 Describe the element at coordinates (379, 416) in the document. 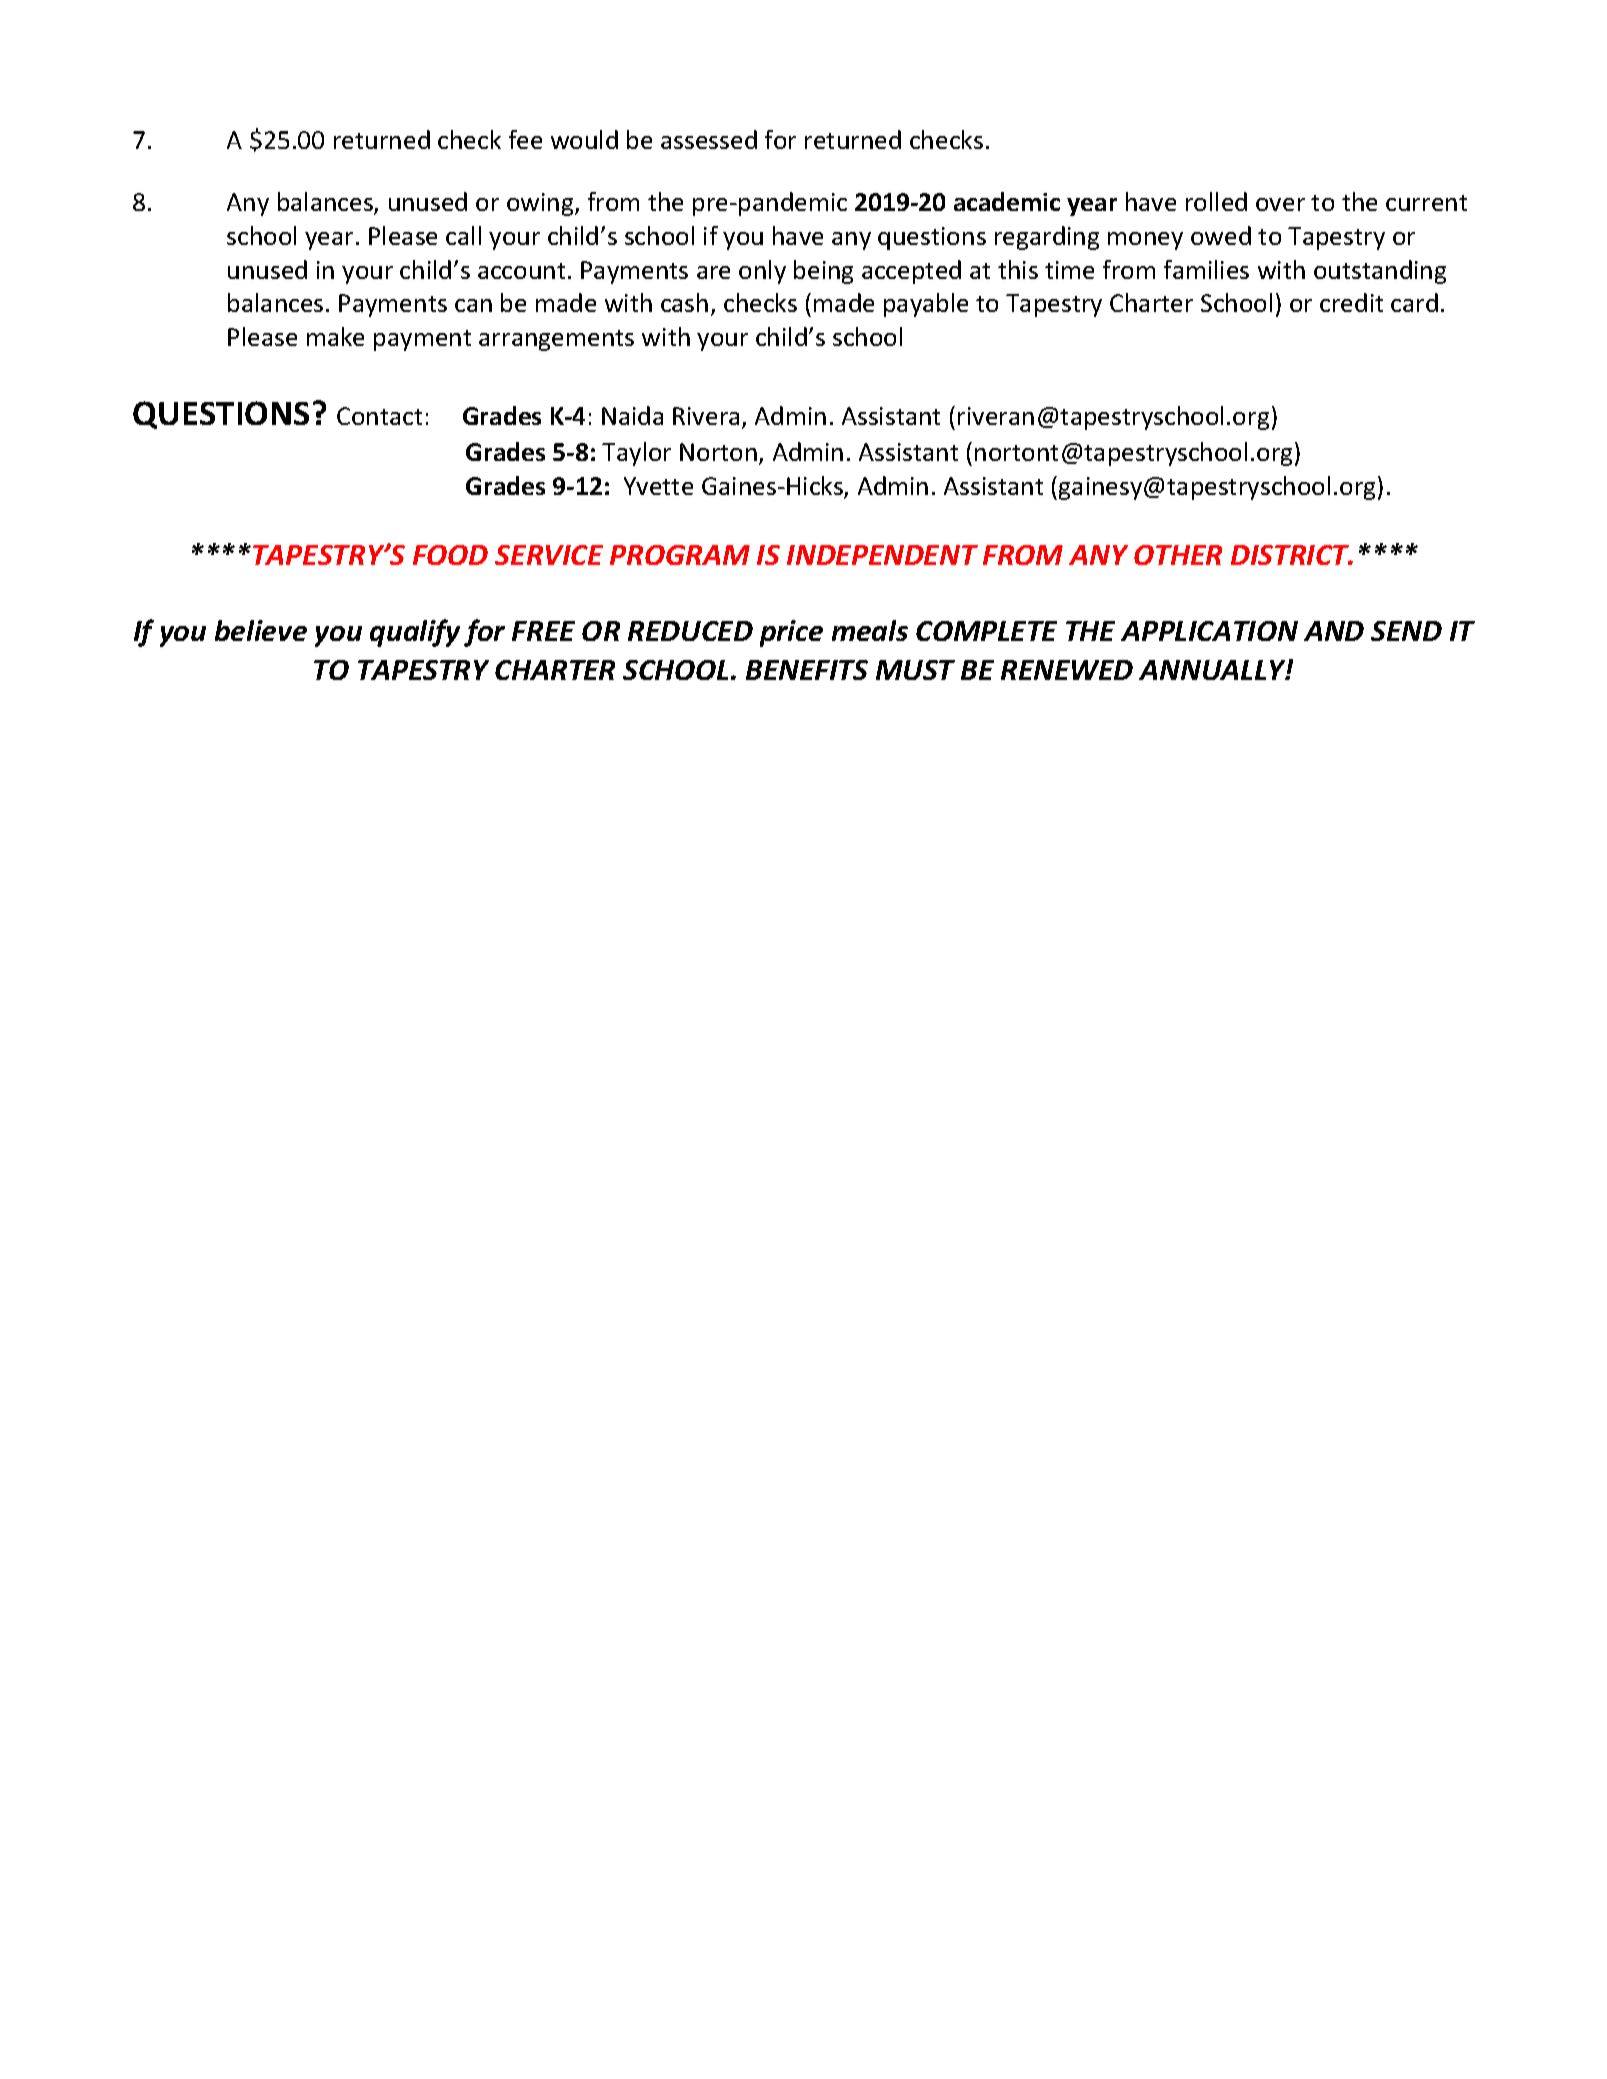

I see `Contact` at that location.
